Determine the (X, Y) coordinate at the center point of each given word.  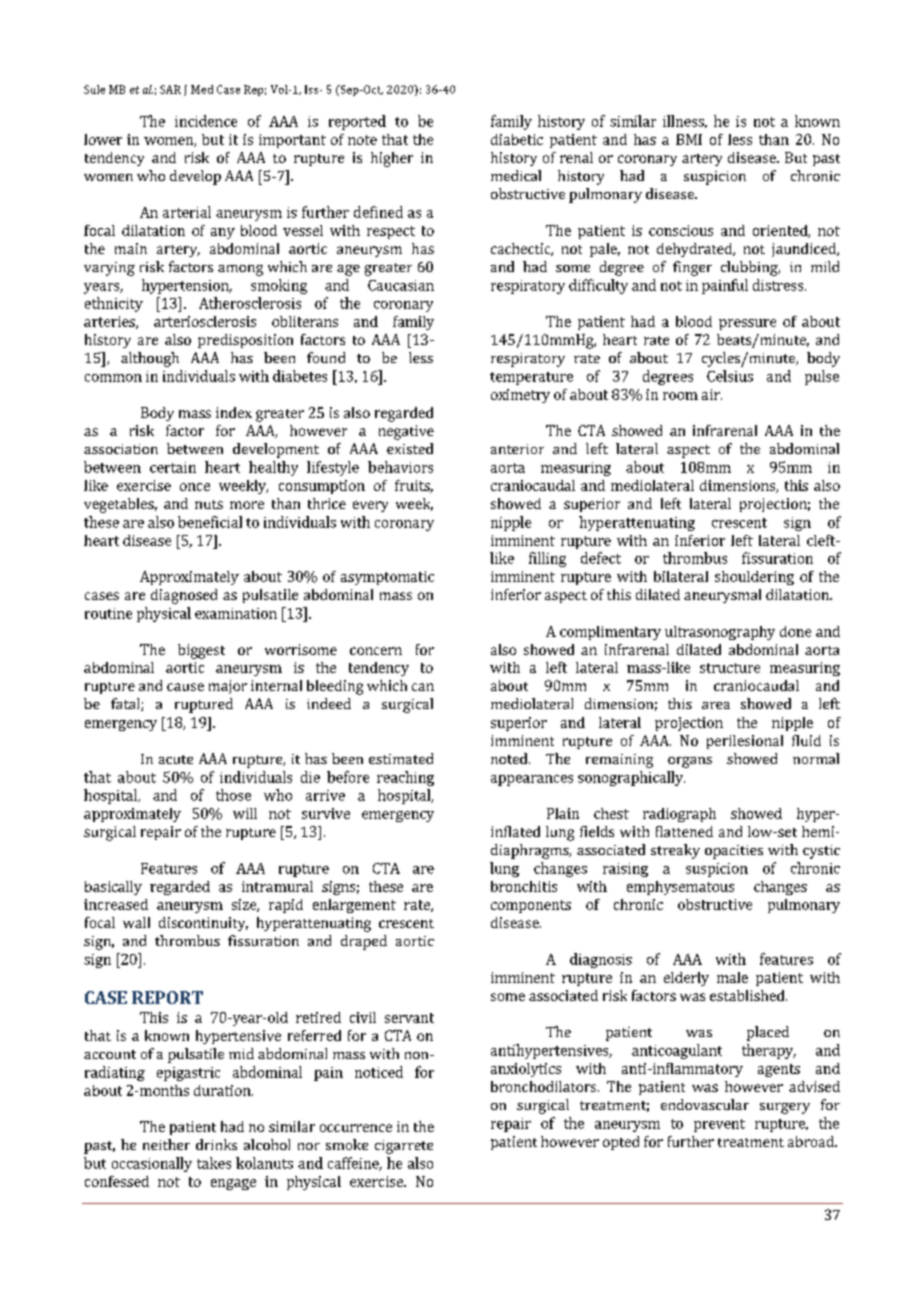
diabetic (517, 139)
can (423, 687)
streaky (675, 851)
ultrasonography (720, 633)
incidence (206, 121)
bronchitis (524, 886)
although (150, 359)
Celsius (730, 376)
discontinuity (203, 924)
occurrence (356, 1128)
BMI (689, 139)
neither (166, 1144)
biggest (201, 651)
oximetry (520, 396)
